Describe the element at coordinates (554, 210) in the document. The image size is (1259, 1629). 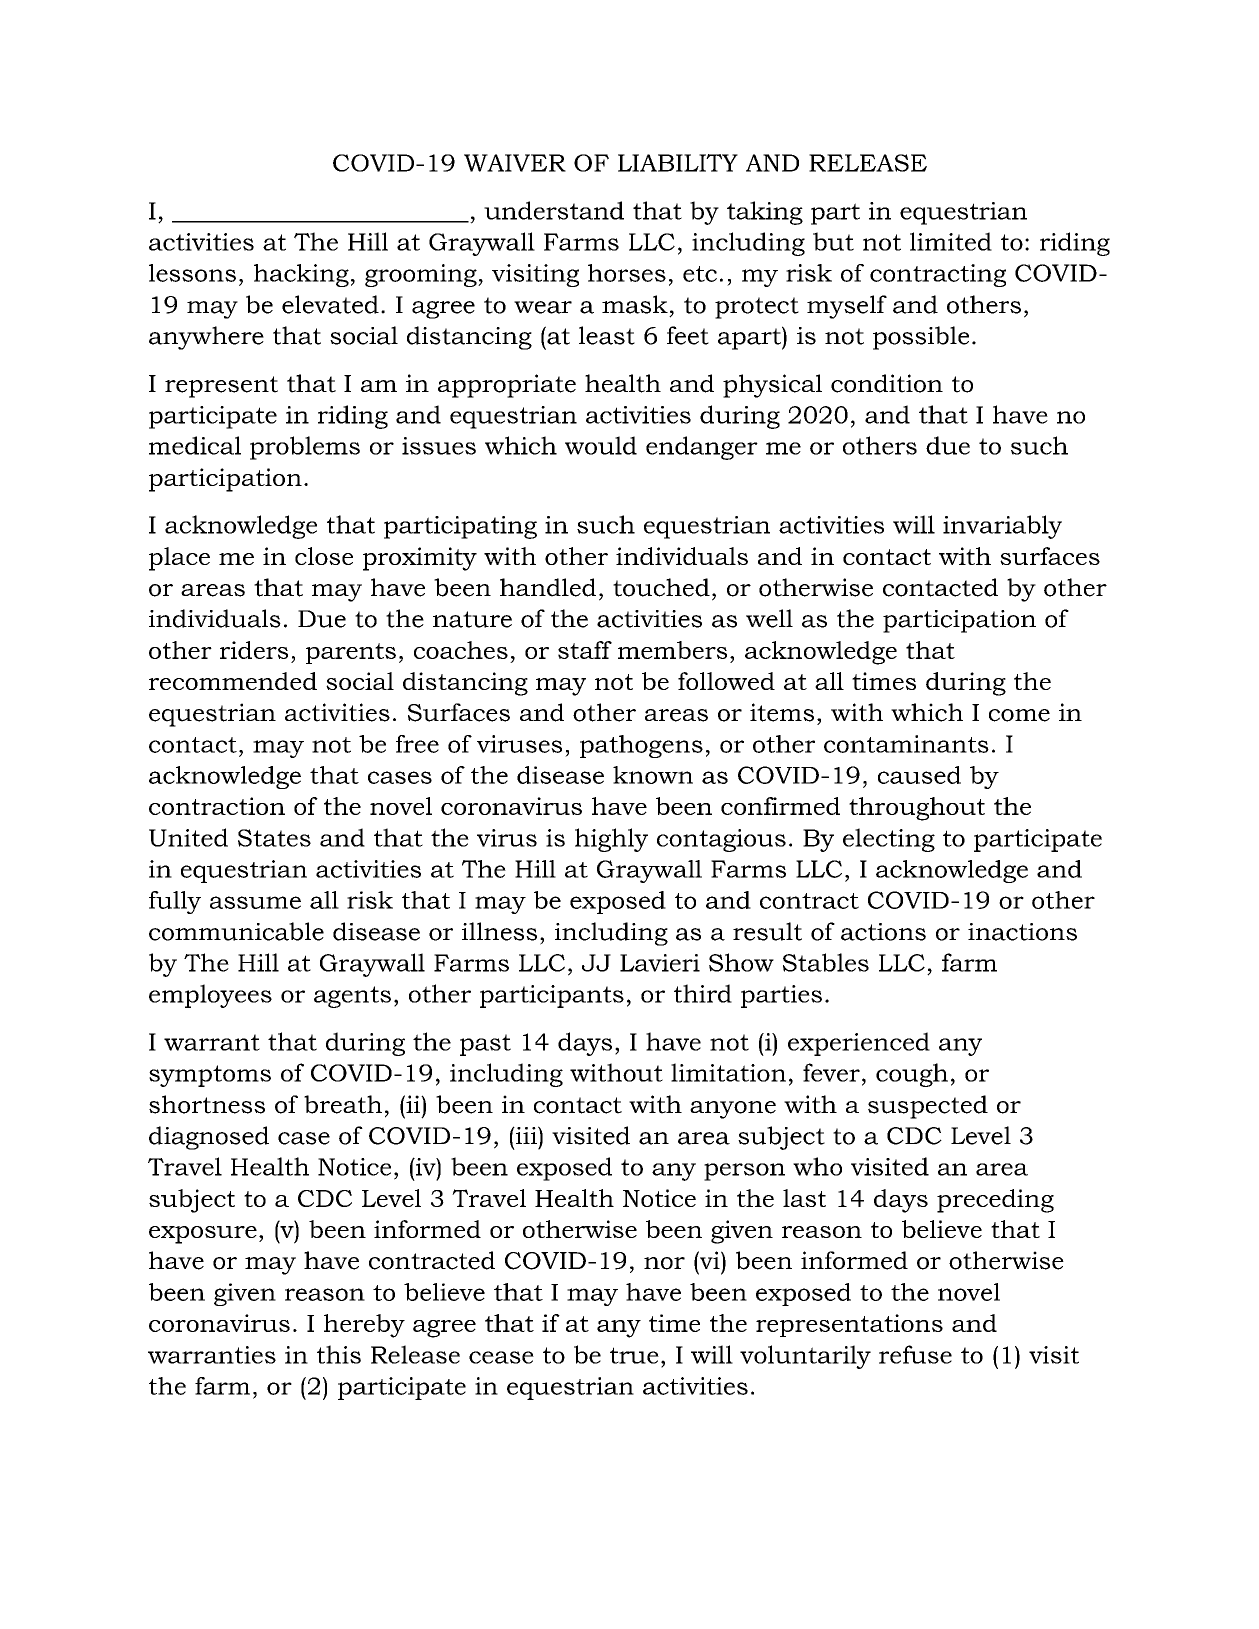
I see `understand` at that location.
